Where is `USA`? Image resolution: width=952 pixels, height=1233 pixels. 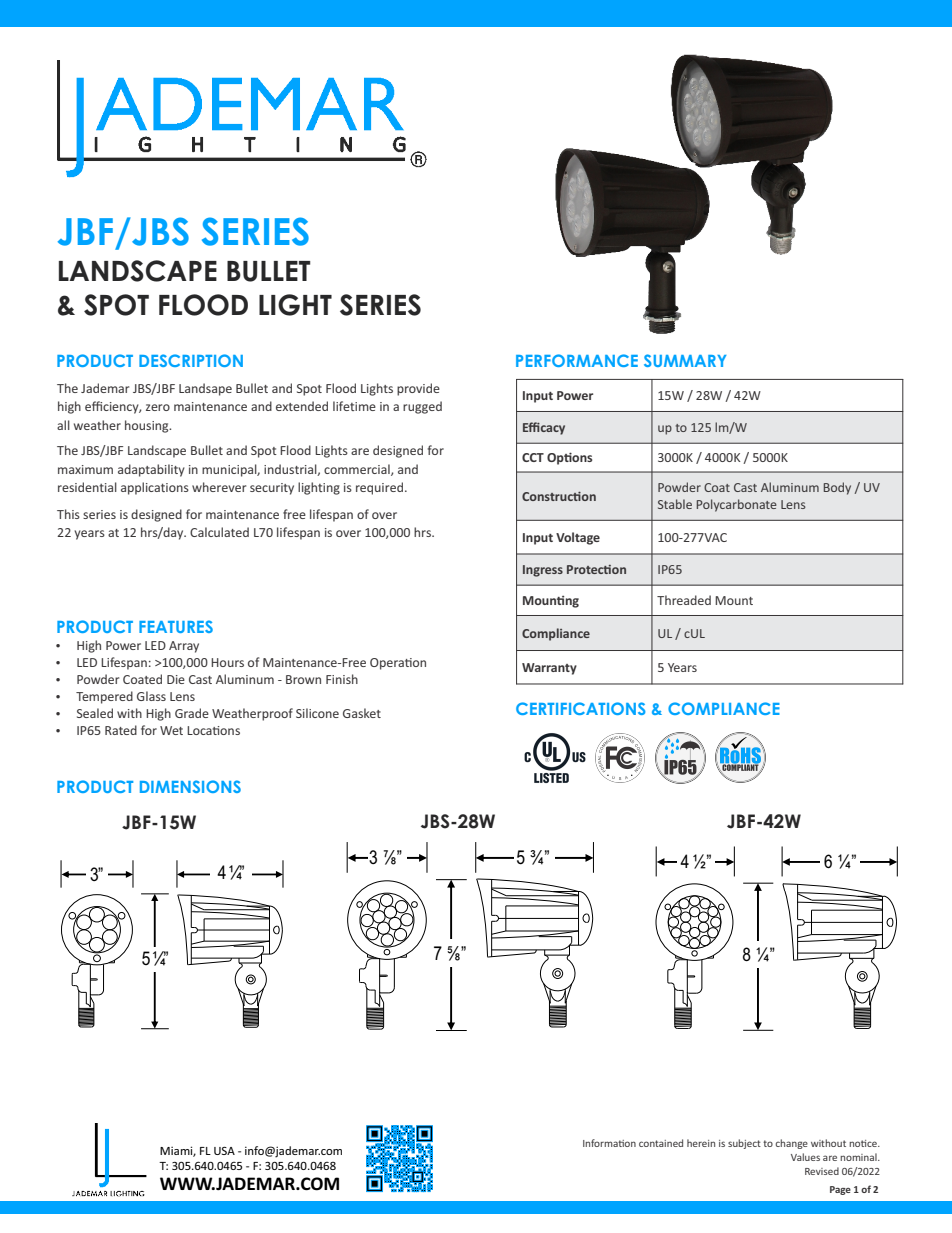 USA is located at coordinates (224, 1151).
